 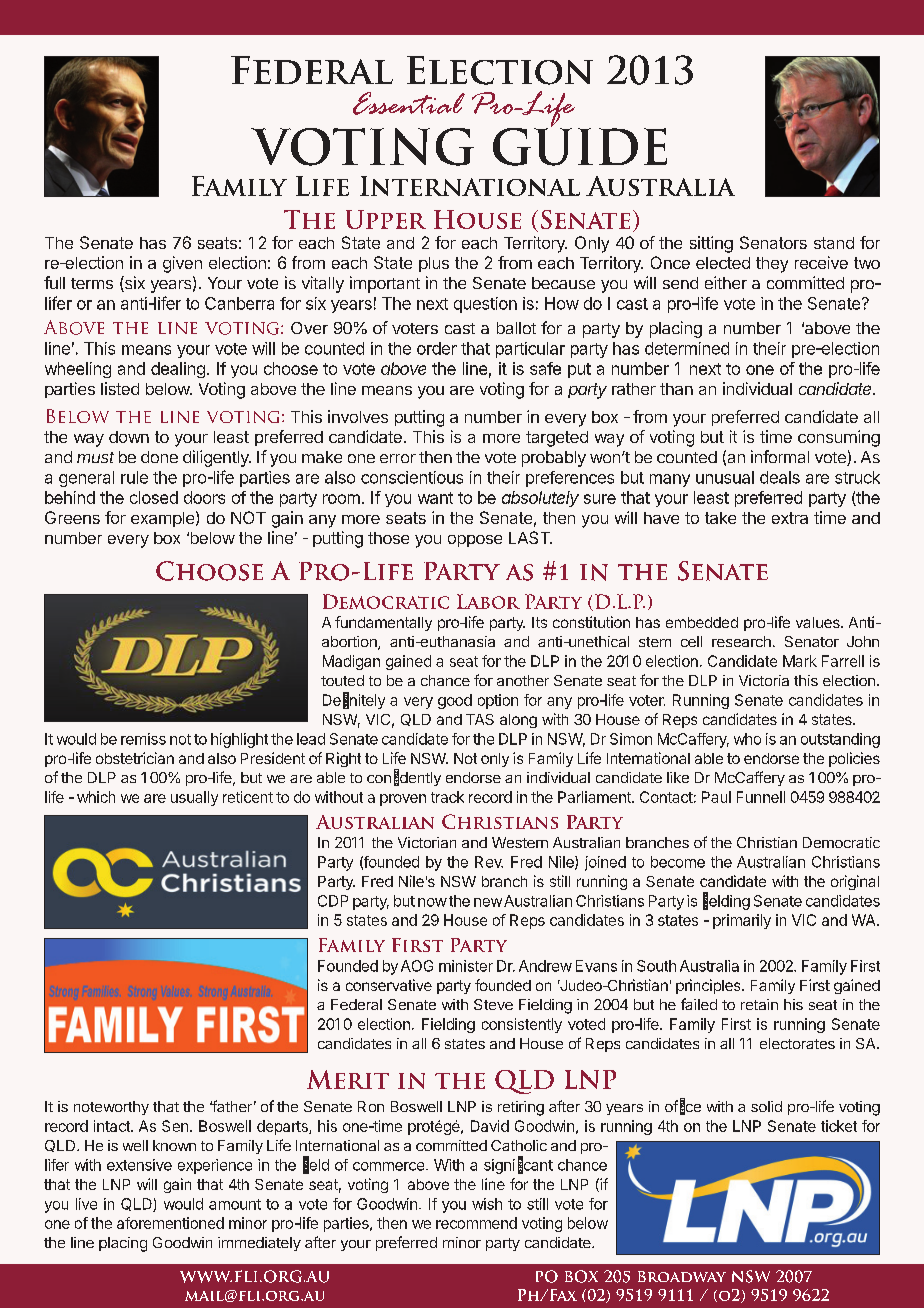 I want to click on closed, so click(x=154, y=497).
